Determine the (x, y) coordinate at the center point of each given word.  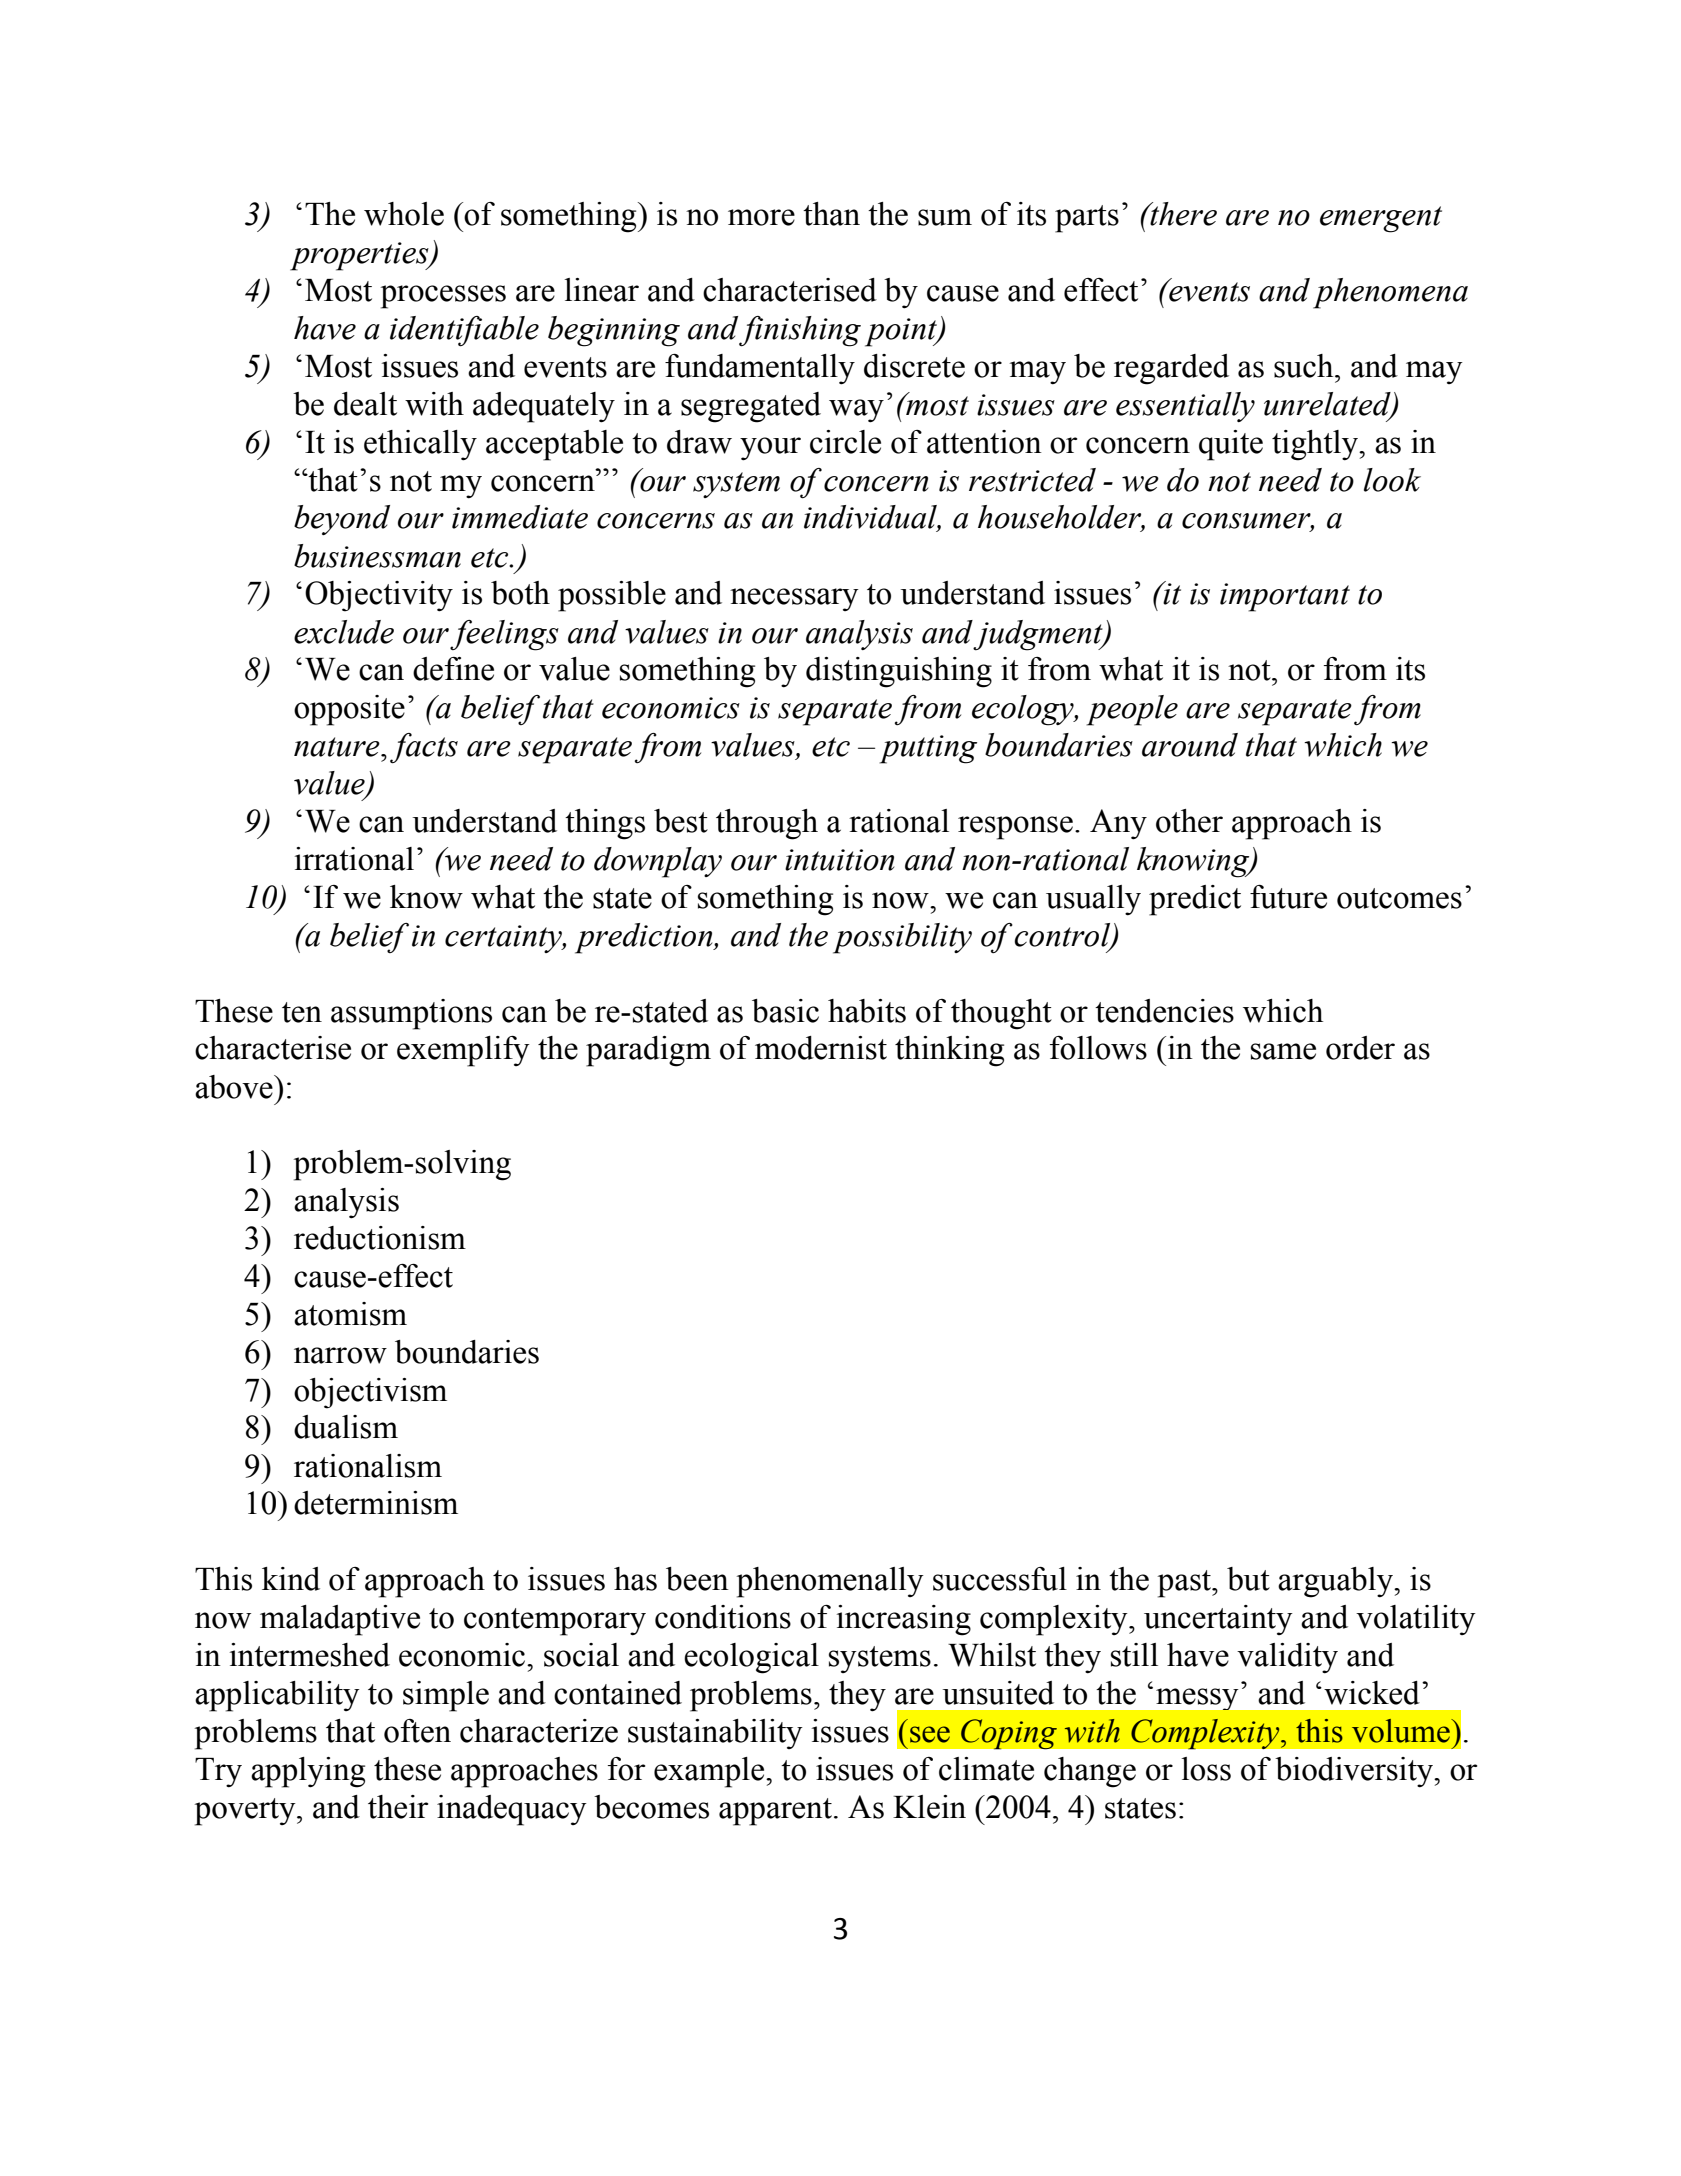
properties (360, 256)
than (831, 214)
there (1183, 214)
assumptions (411, 1014)
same (1283, 1051)
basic (785, 1011)
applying (308, 1772)
